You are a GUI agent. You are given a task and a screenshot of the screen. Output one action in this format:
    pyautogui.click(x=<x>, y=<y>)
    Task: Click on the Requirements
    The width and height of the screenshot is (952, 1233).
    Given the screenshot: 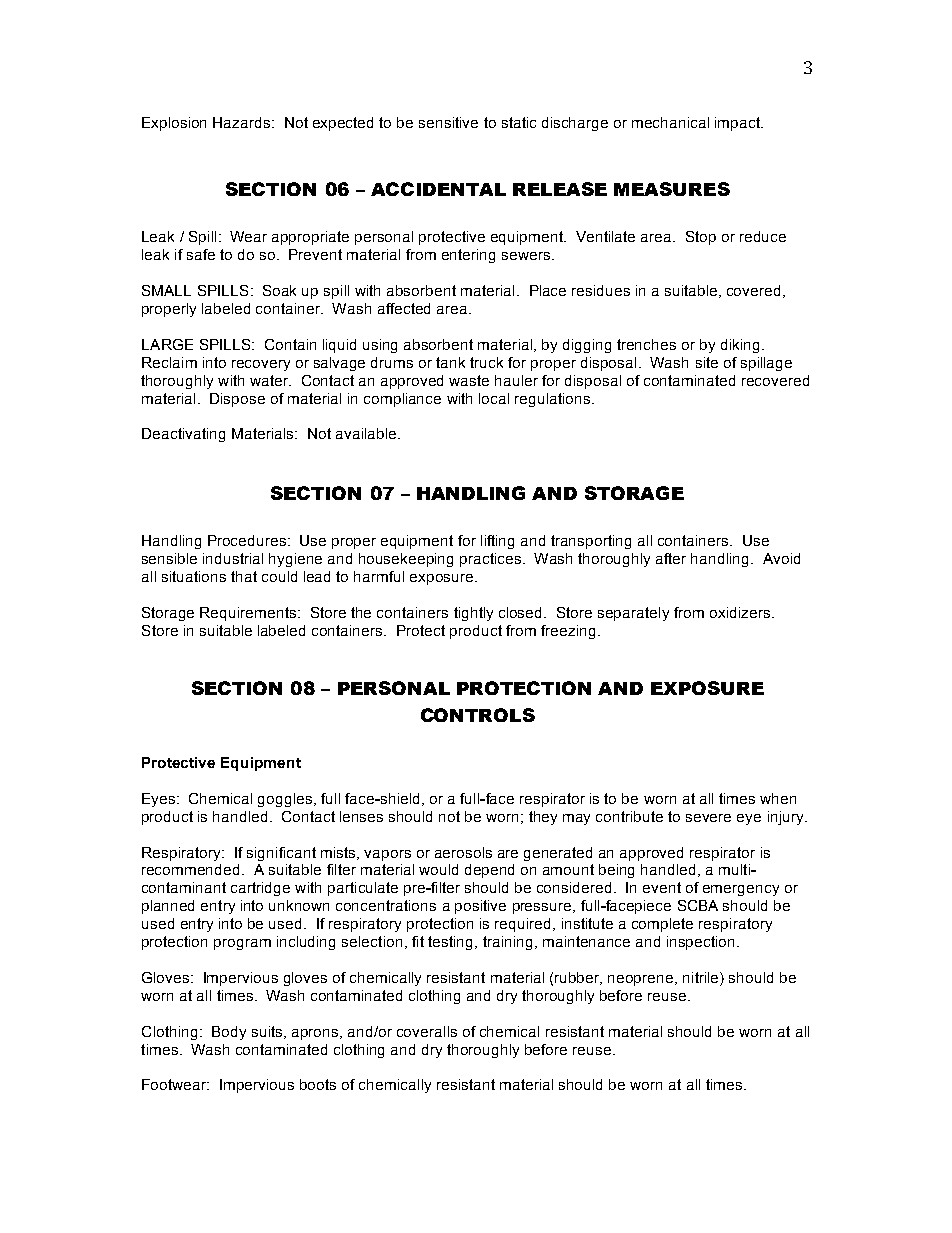 What is the action you would take?
    pyautogui.click(x=249, y=614)
